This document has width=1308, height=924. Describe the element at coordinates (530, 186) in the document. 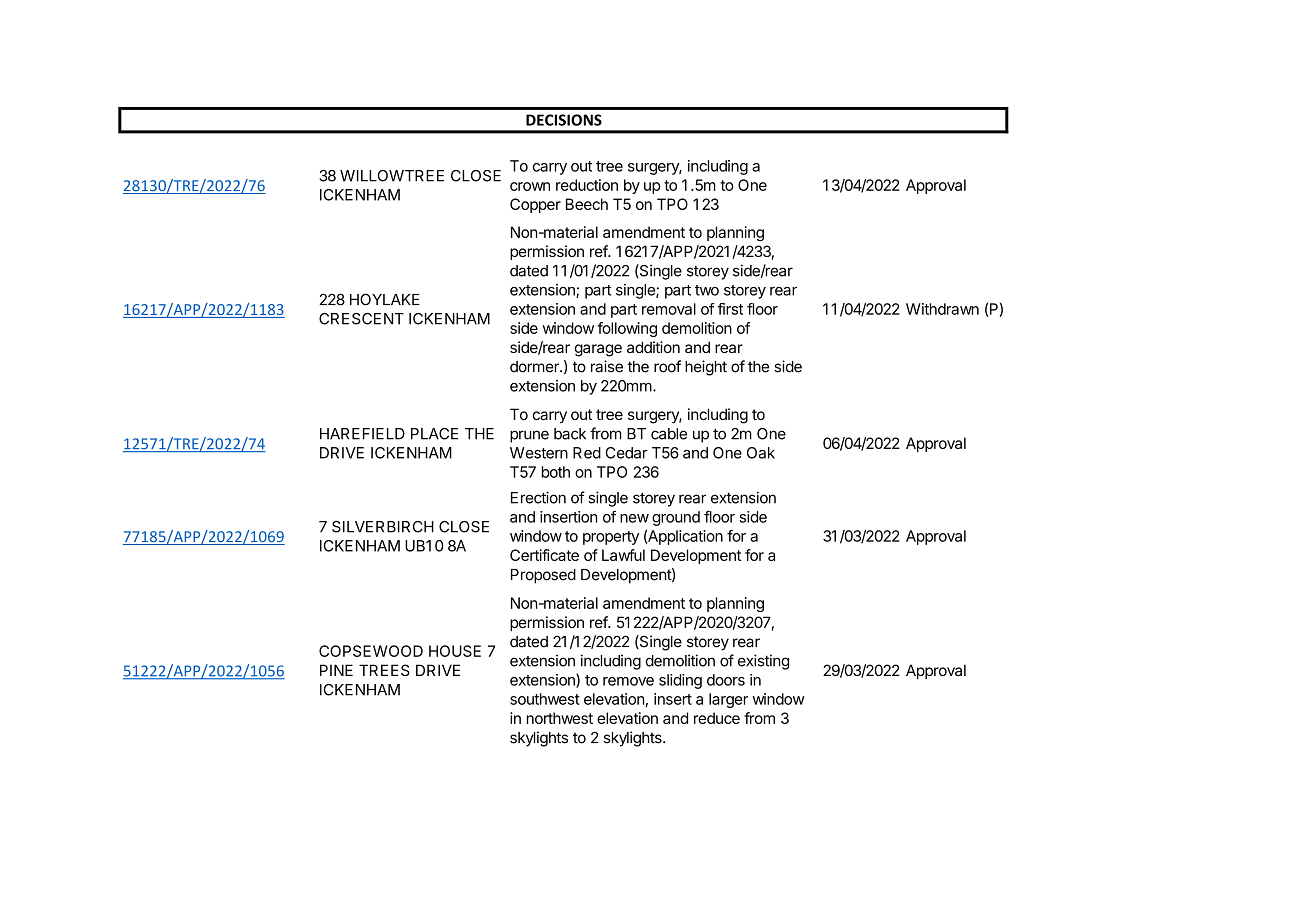

I see `crown` at that location.
